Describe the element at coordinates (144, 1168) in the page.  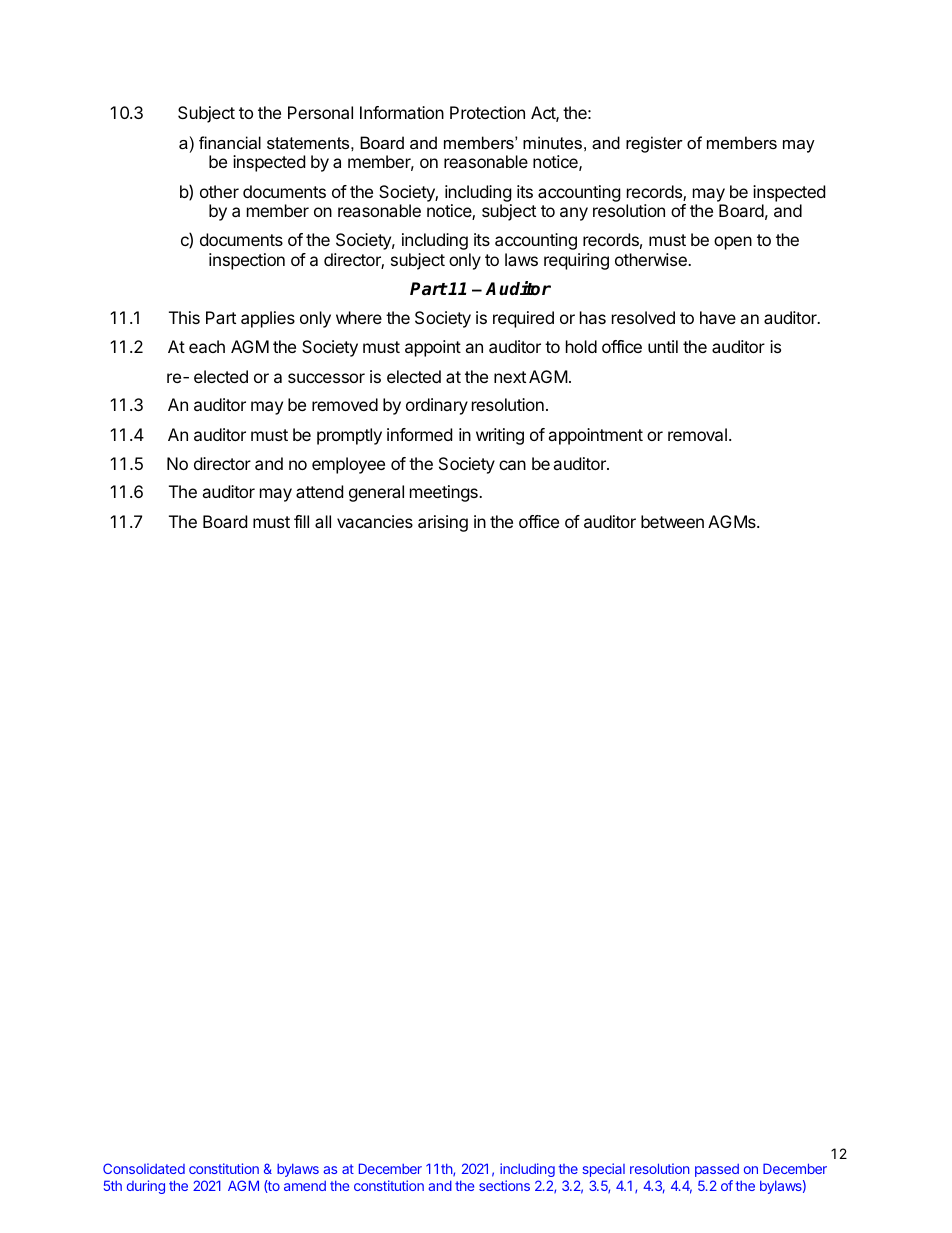
I see `Consolidated` at that location.
